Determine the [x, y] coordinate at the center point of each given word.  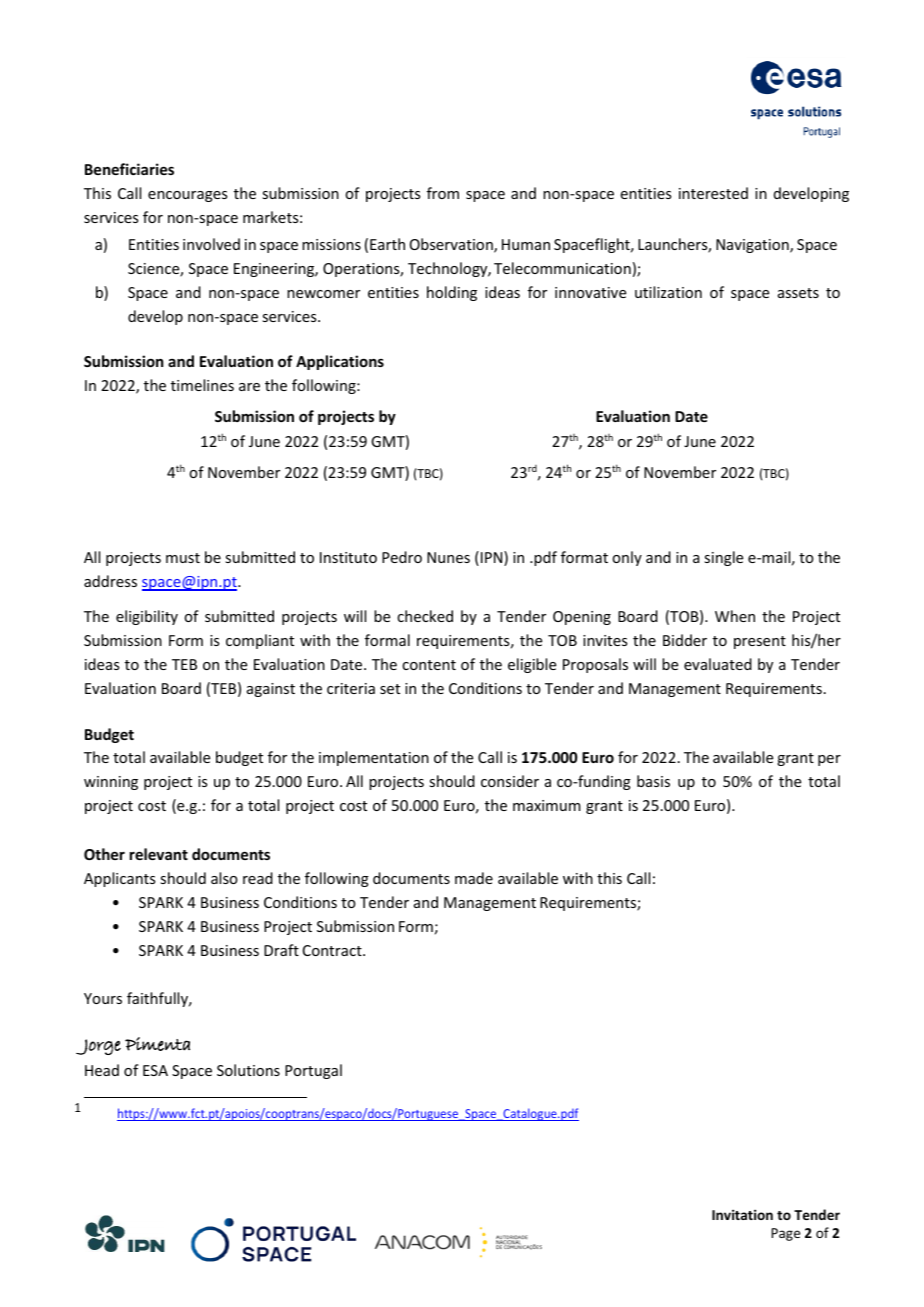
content [429, 665]
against [271, 690]
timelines [202, 385]
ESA [155, 1070]
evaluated [718, 664]
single [723, 558]
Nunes [448, 557]
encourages [187, 196]
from [443, 193]
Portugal [313, 1071]
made [474, 878]
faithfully [159, 999]
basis [653, 781]
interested [713, 193]
